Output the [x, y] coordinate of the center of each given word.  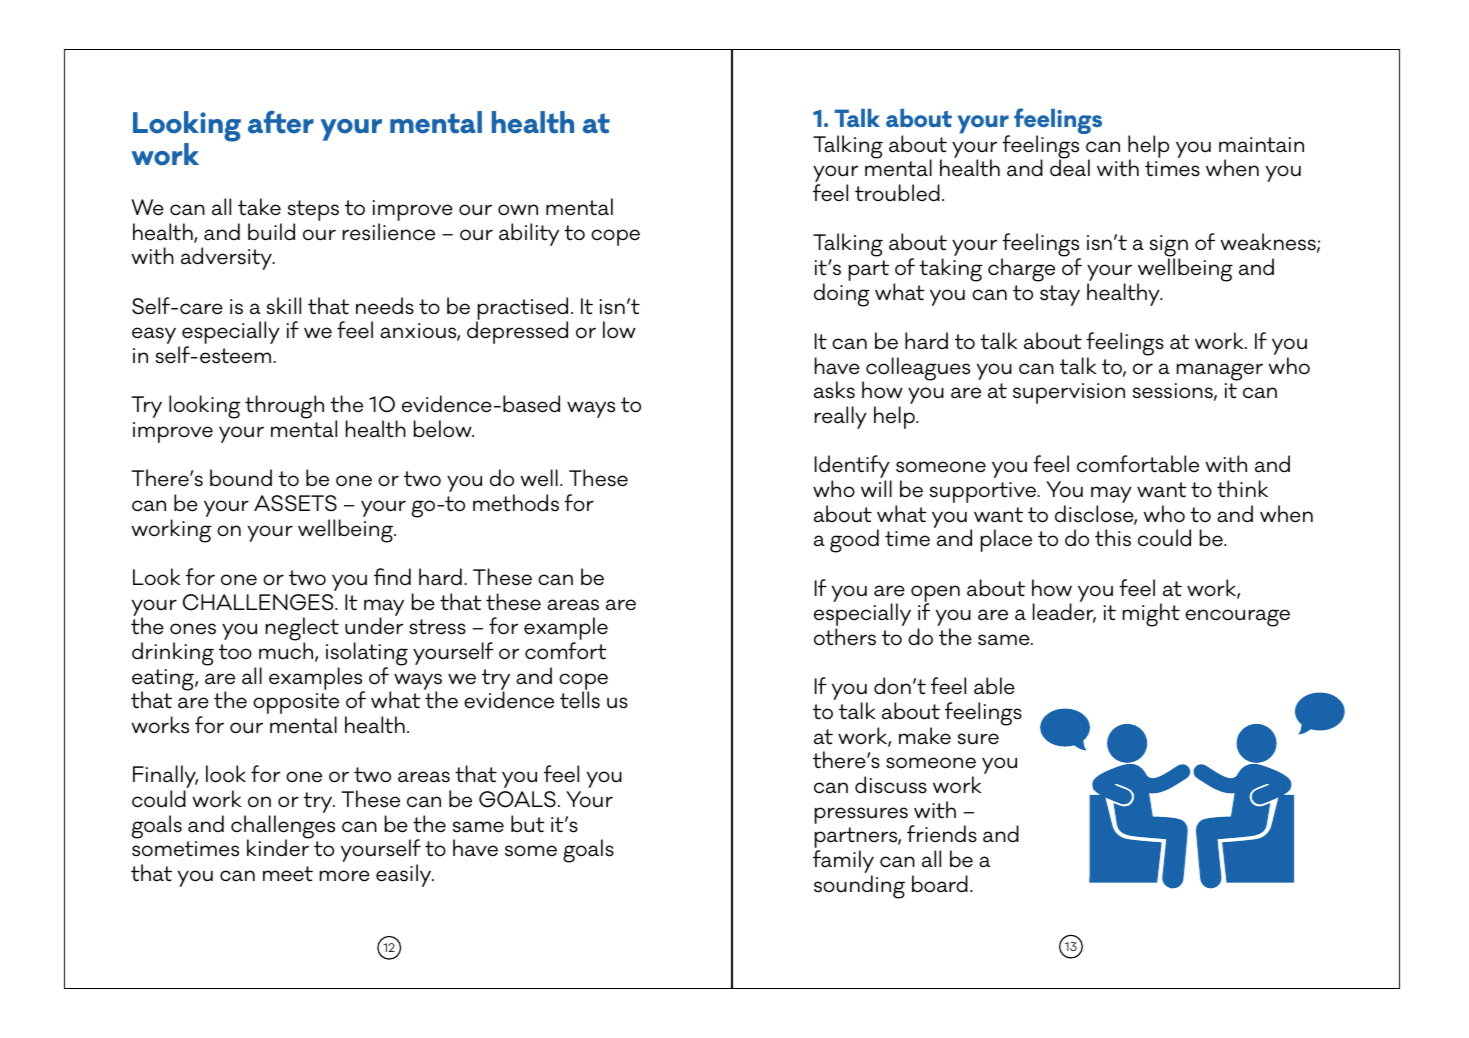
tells [580, 700]
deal [1070, 167]
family [843, 863]
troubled [897, 193]
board [940, 884]
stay [1060, 295]
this [1113, 538]
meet [288, 874]
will [876, 488]
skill [284, 306]
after [281, 122]
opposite [296, 705]
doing [842, 295]
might [1151, 615]
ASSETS [295, 503]
